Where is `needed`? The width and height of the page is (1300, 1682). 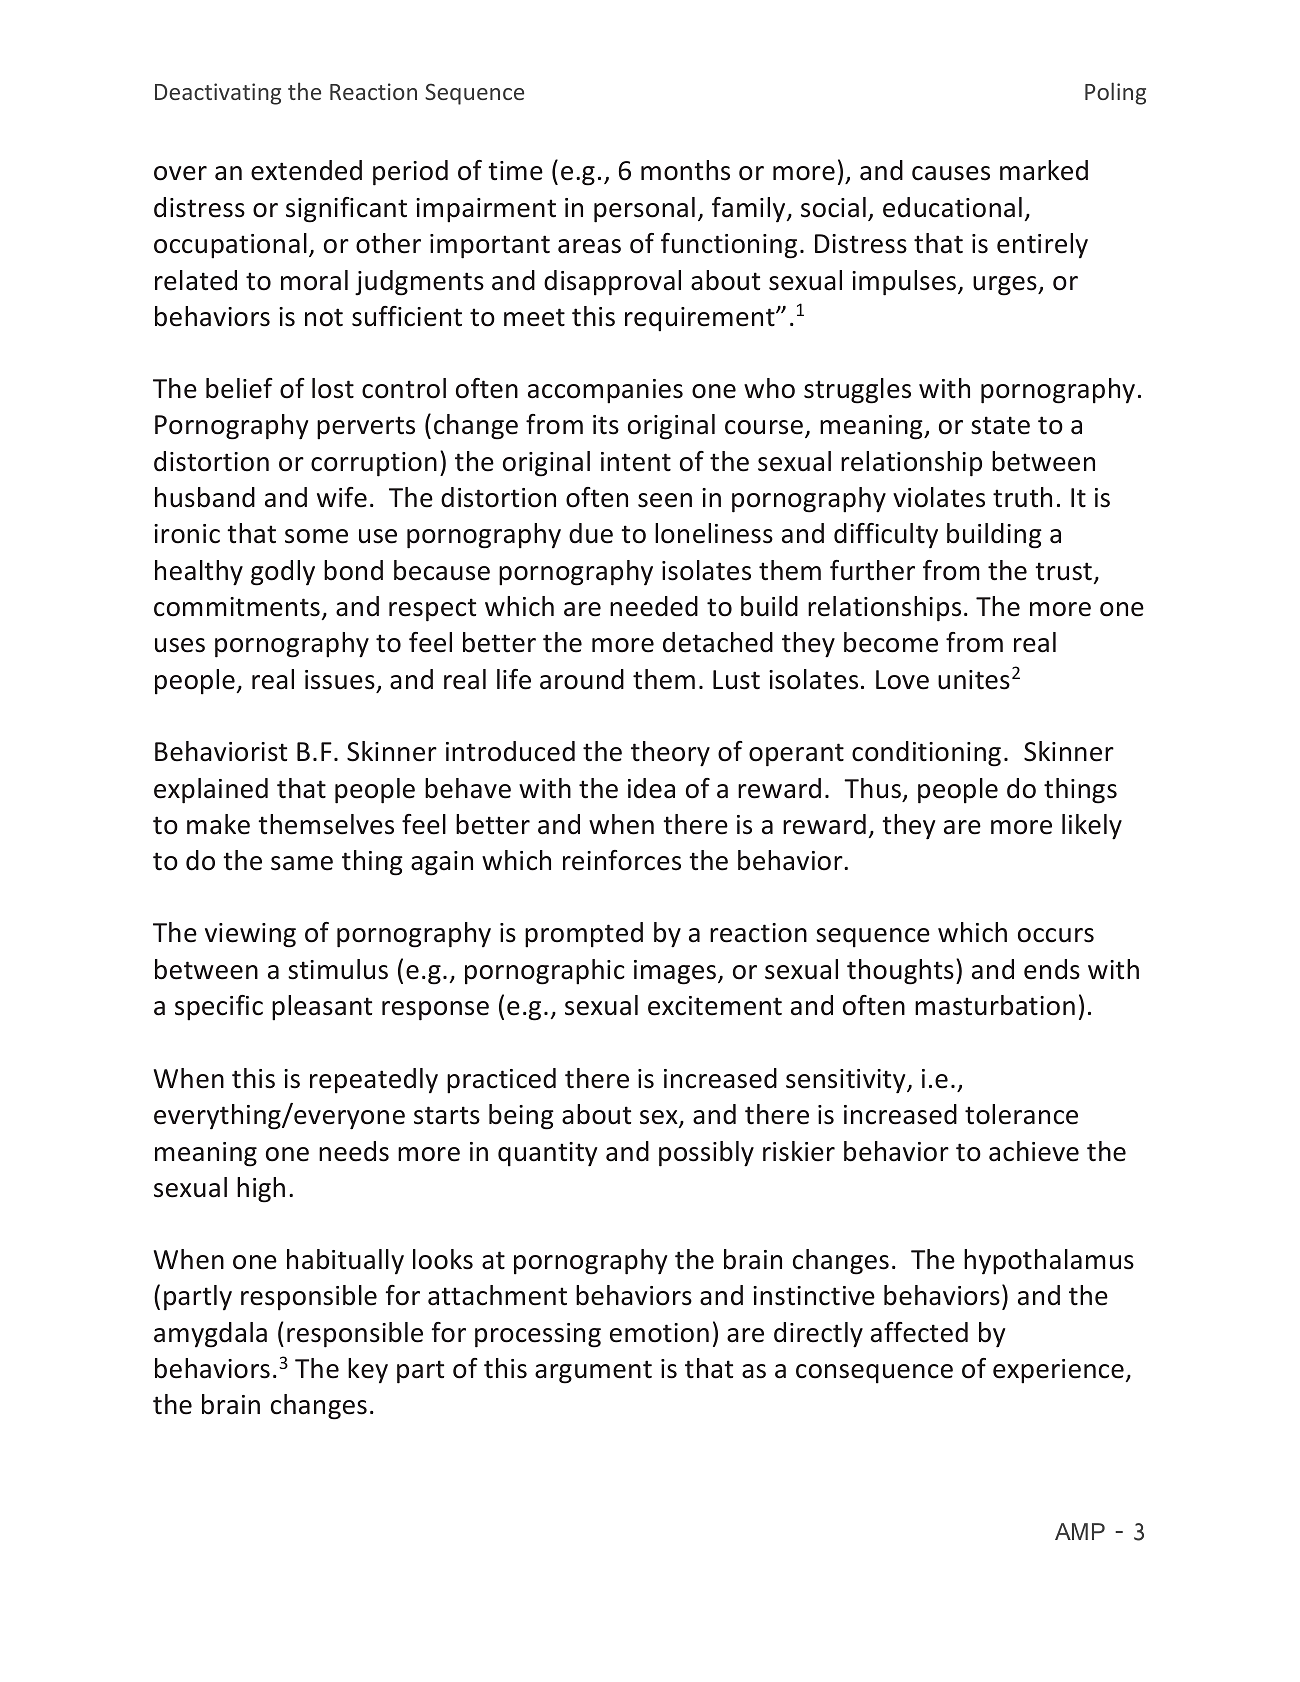
needed is located at coordinates (654, 606).
